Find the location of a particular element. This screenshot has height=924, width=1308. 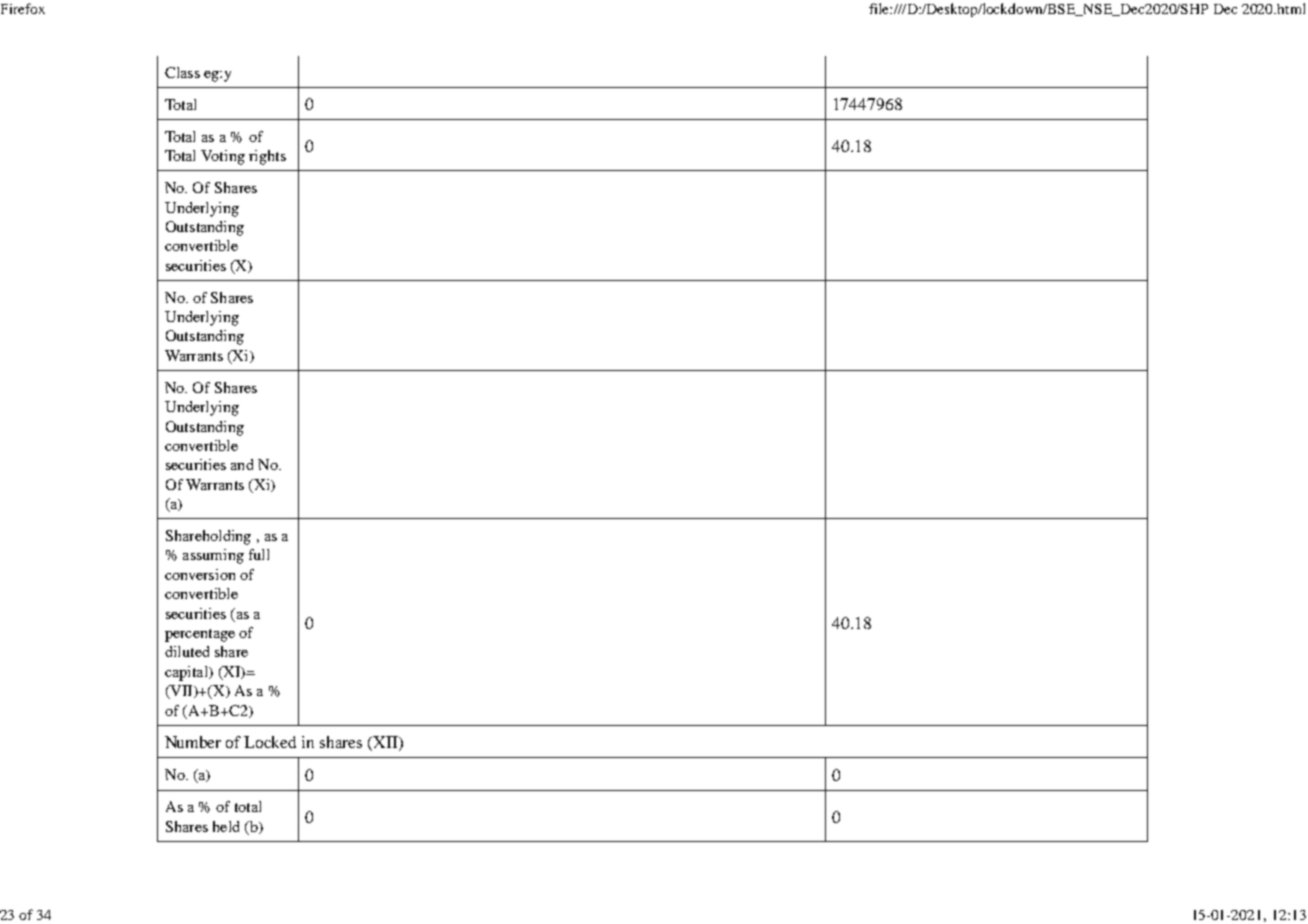

full is located at coordinates (259, 554).
